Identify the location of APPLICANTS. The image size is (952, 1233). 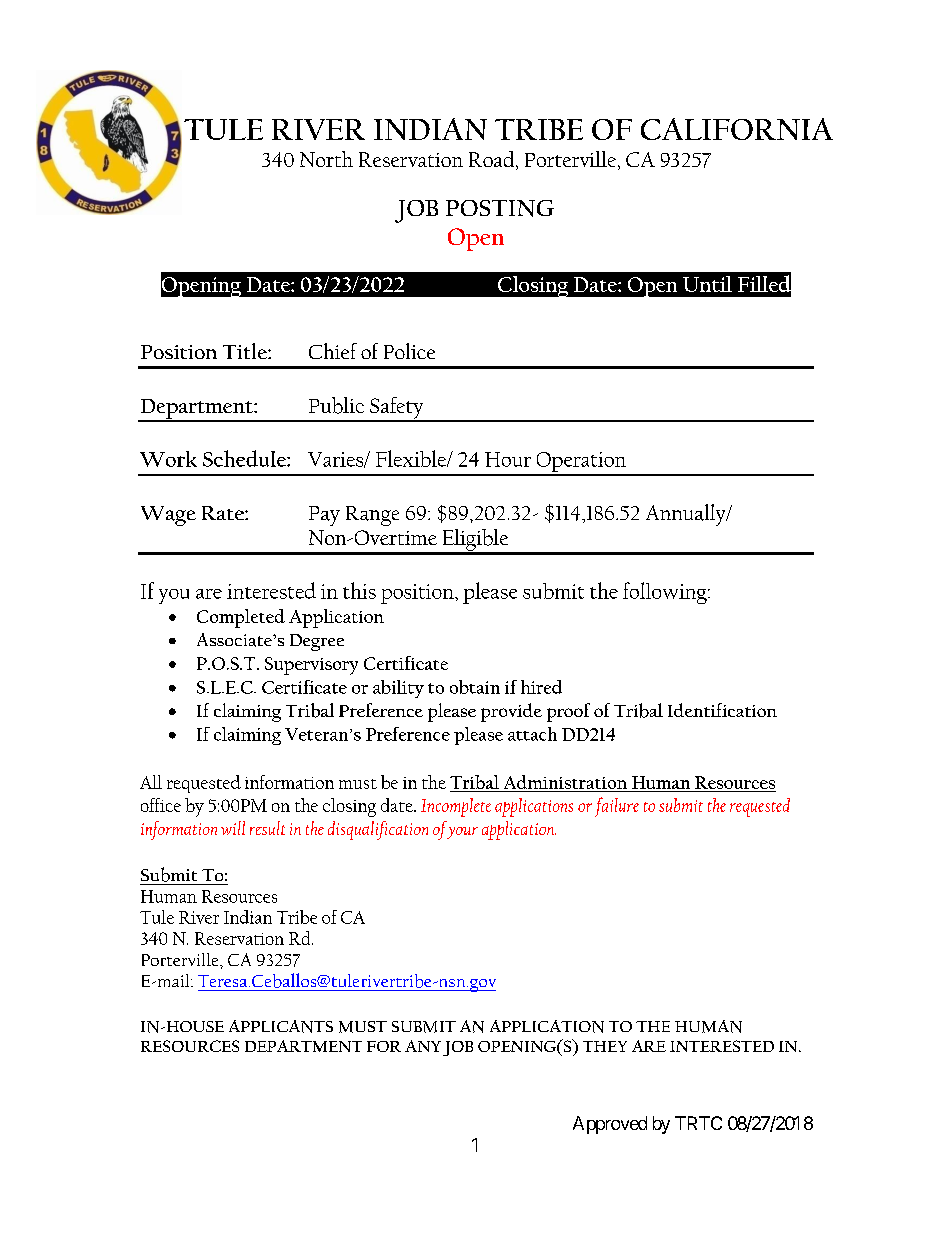
(281, 1026).
